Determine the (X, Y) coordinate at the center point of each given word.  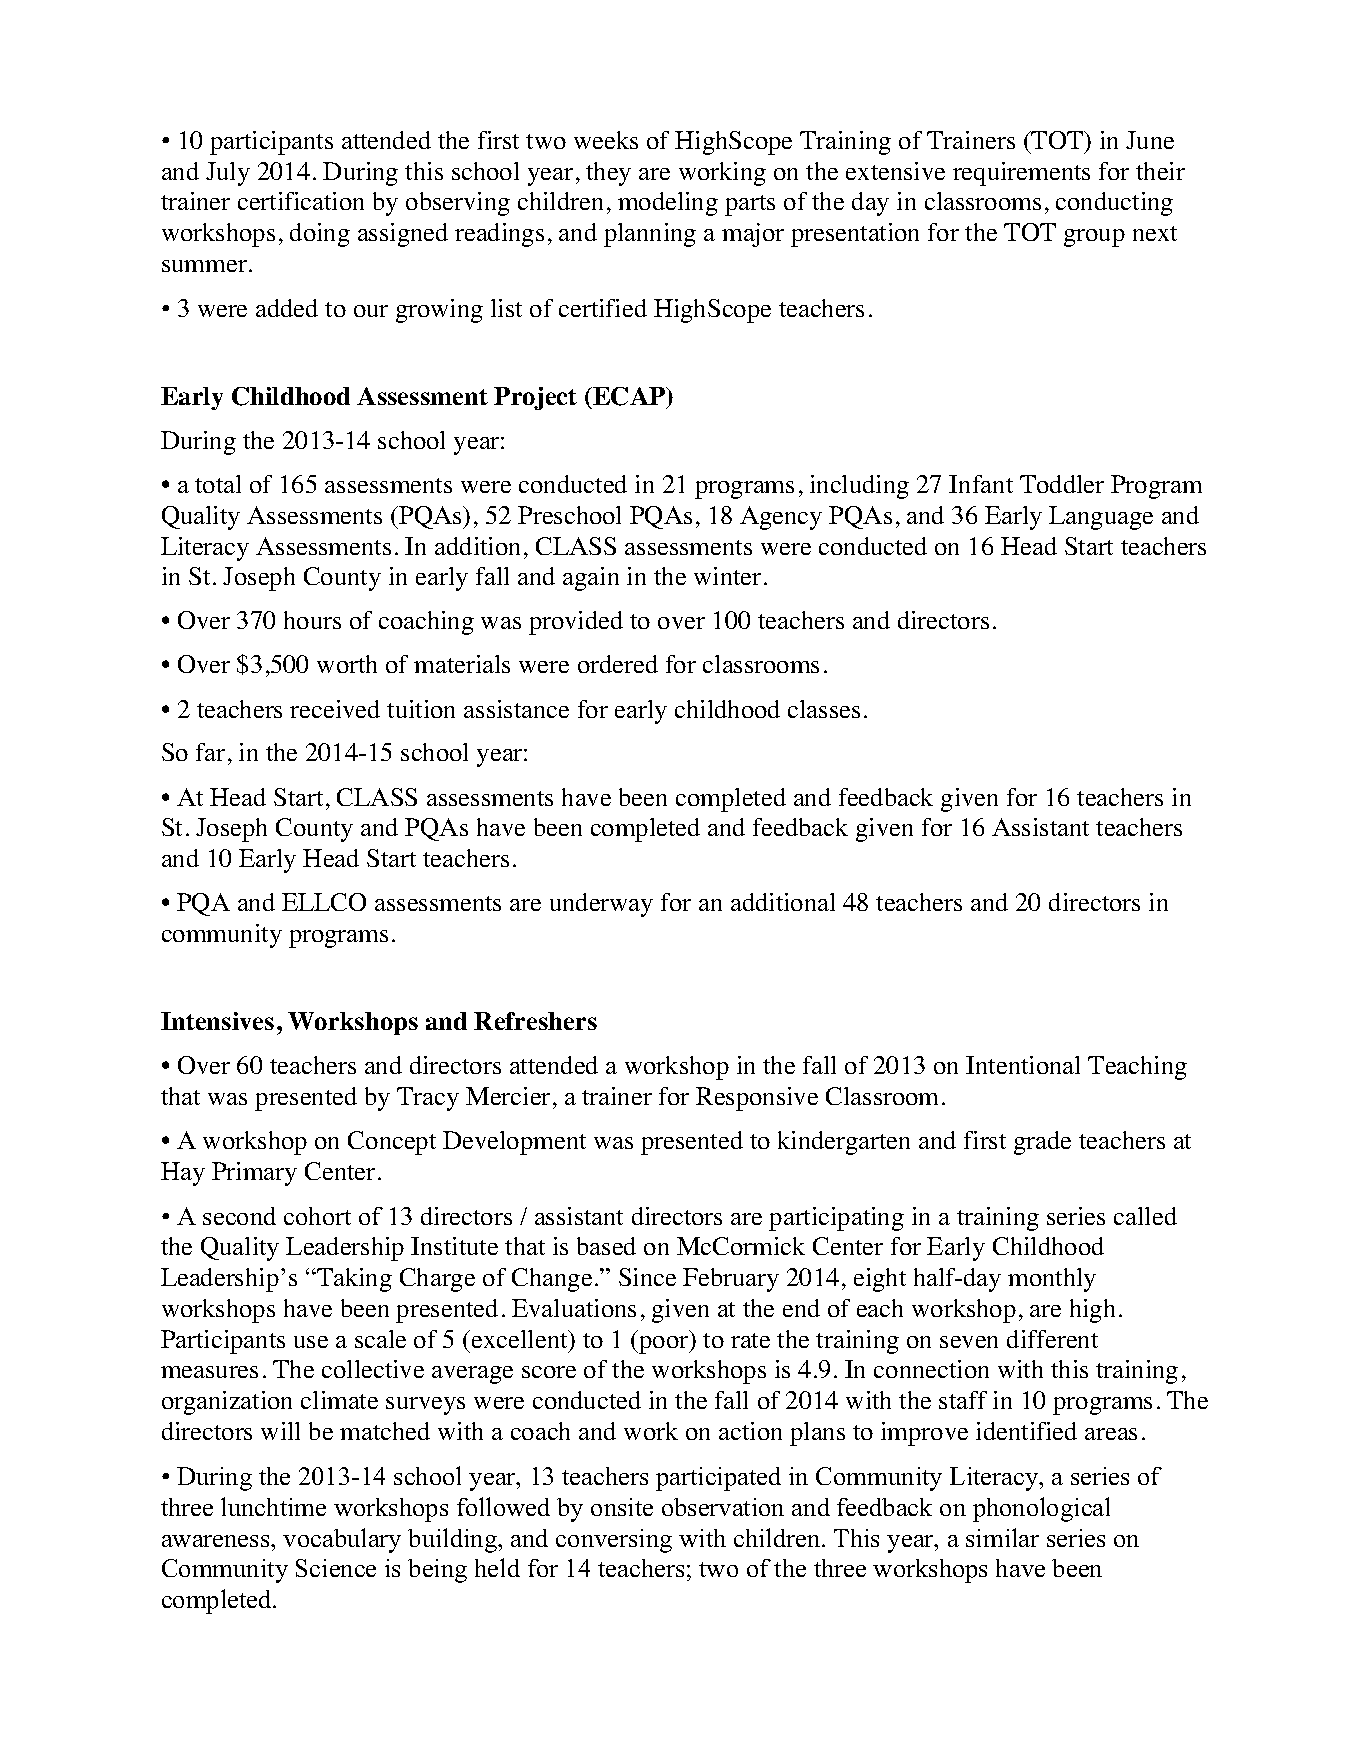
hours (312, 620)
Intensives (217, 1021)
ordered (618, 664)
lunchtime (273, 1506)
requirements (1021, 174)
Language (1101, 518)
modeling (668, 204)
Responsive (757, 1099)
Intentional (1023, 1065)
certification (301, 201)
